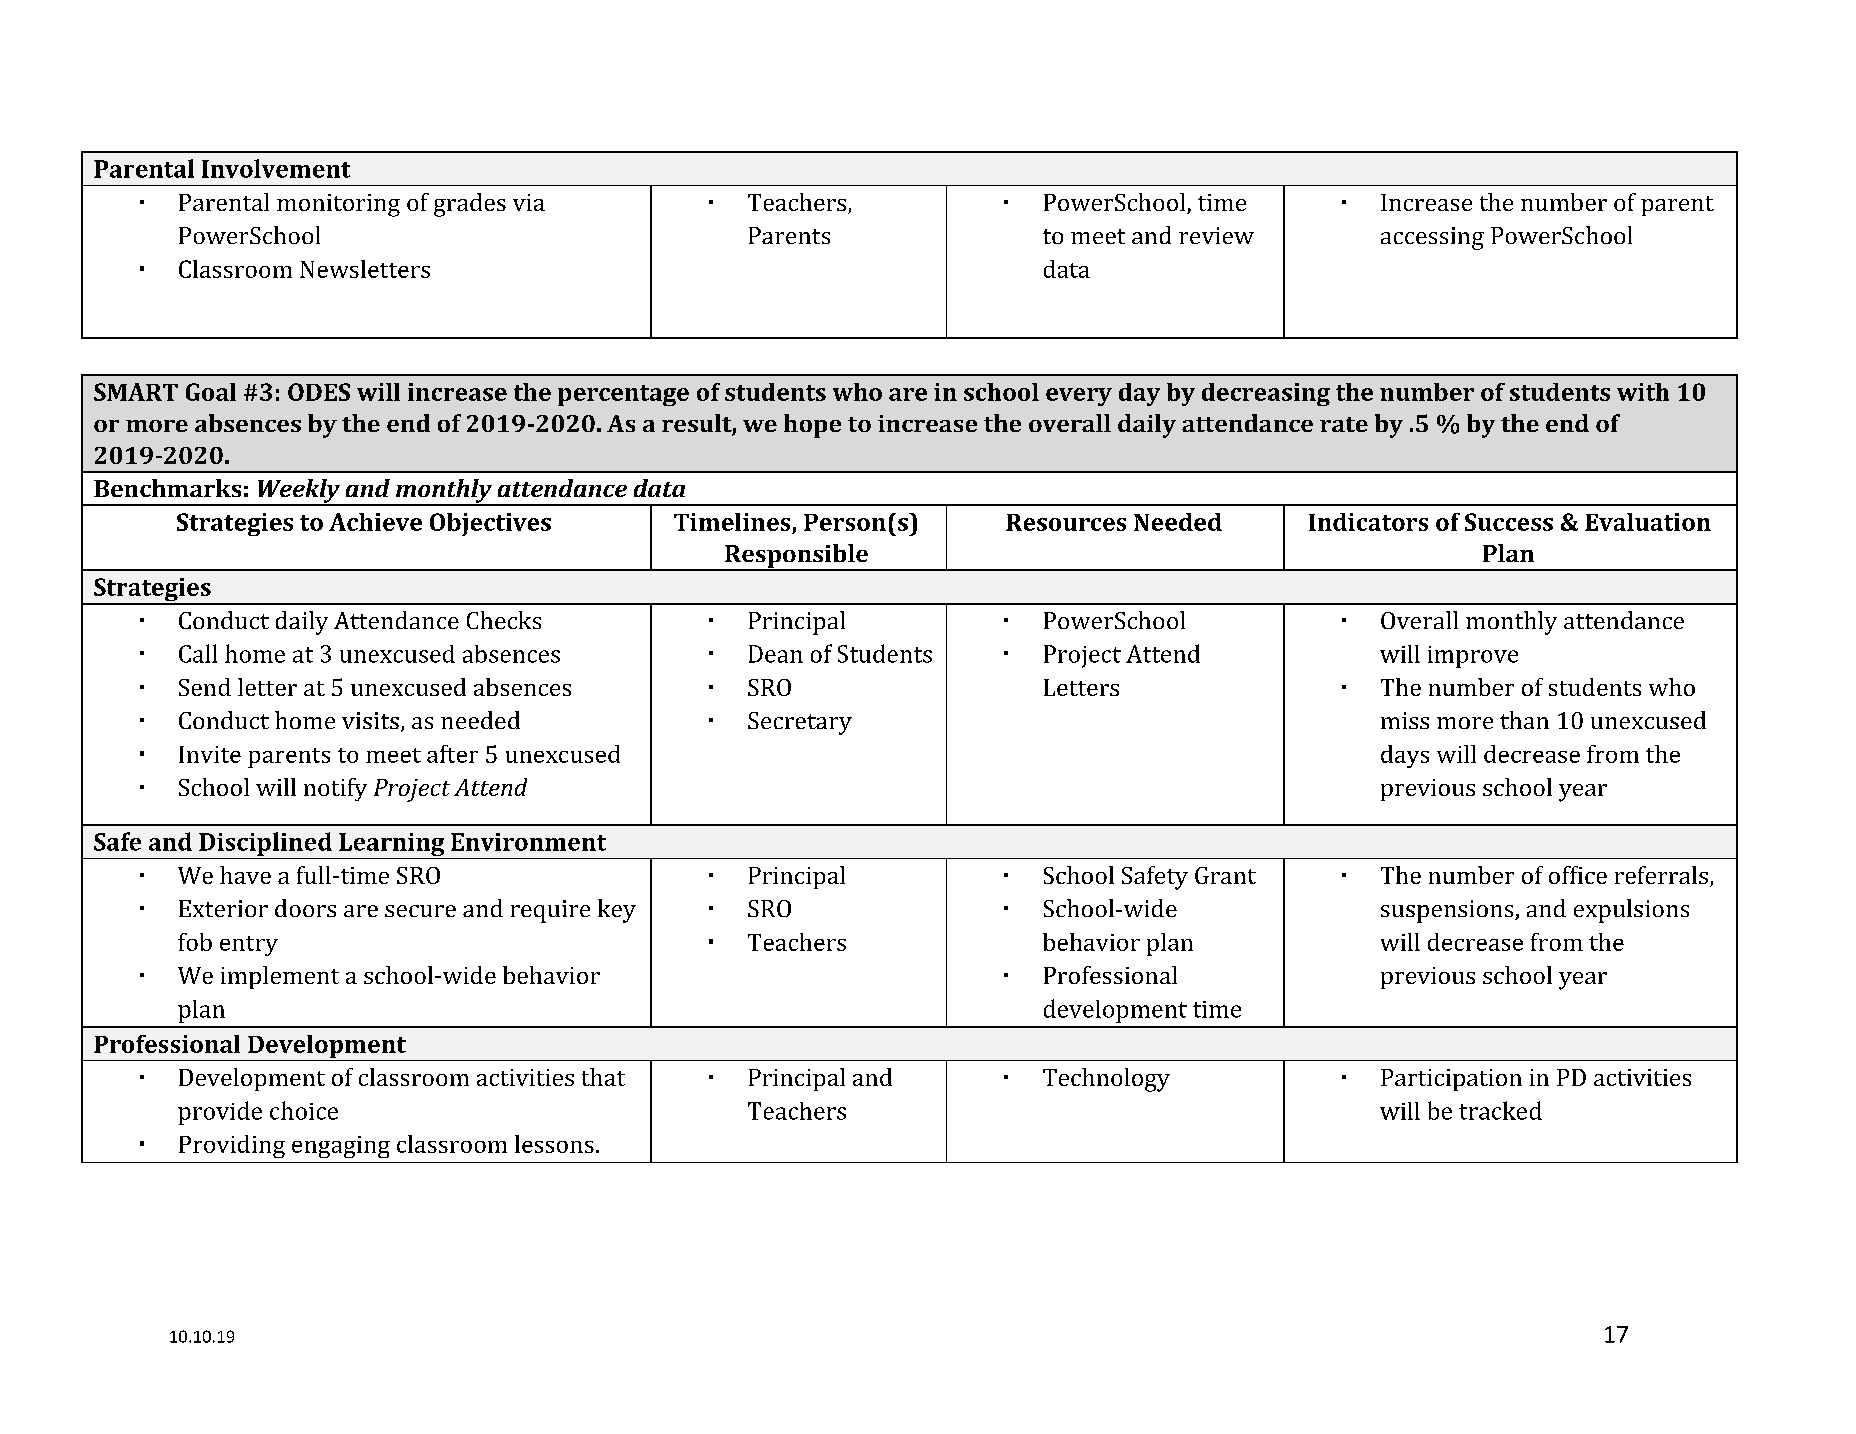 The width and height of the screenshot is (1856, 1434). Describe the element at coordinates (305, 908) in the screenshot. I see `doors` at that location.
